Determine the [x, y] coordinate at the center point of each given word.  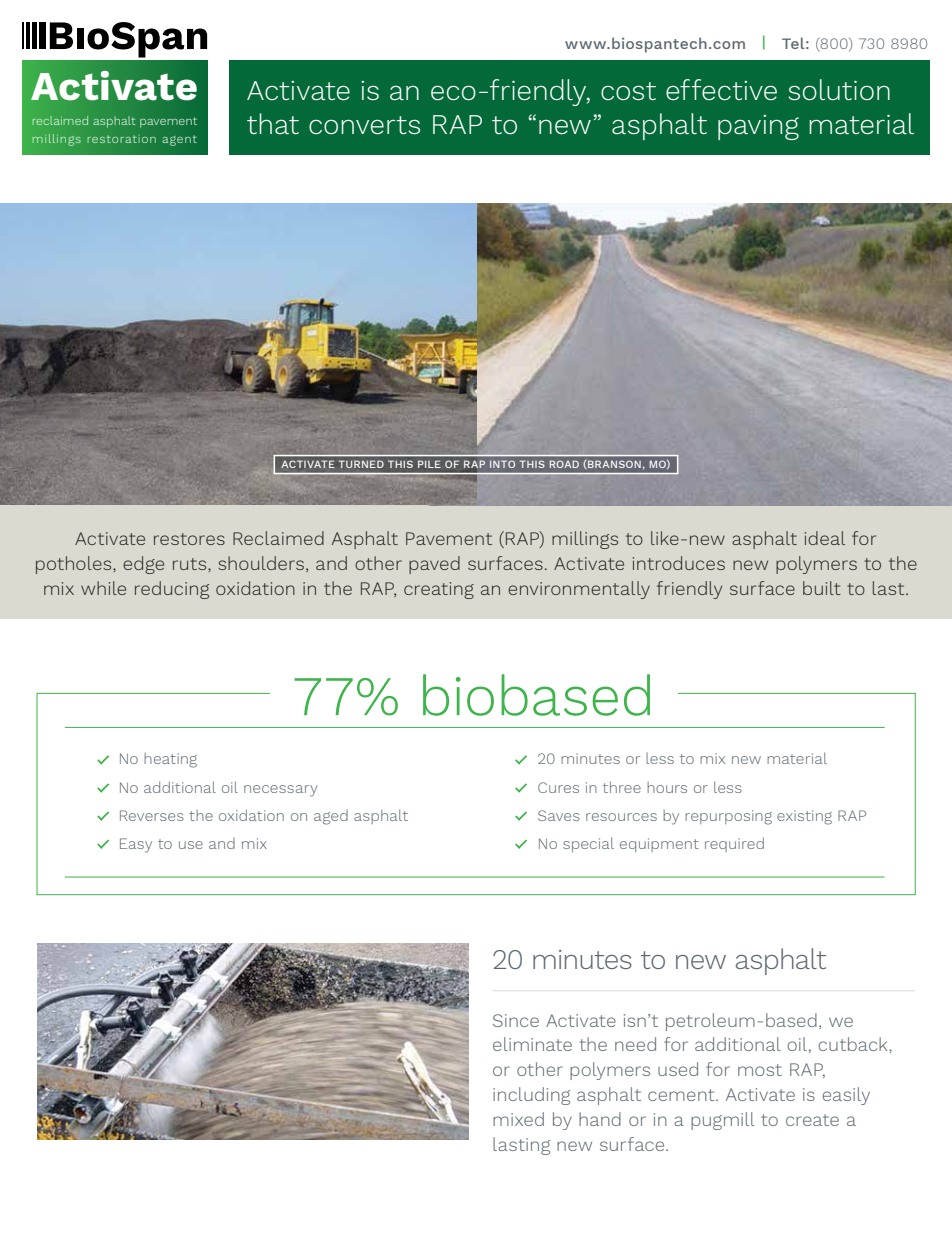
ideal [825, 538]
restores [189, 539]
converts [364, 125]
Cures [558, 787]
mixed [518, 1119]
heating [170, 760]
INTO [502, 464]
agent [179, 140]
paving [758, 127]
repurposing [728, 817]
